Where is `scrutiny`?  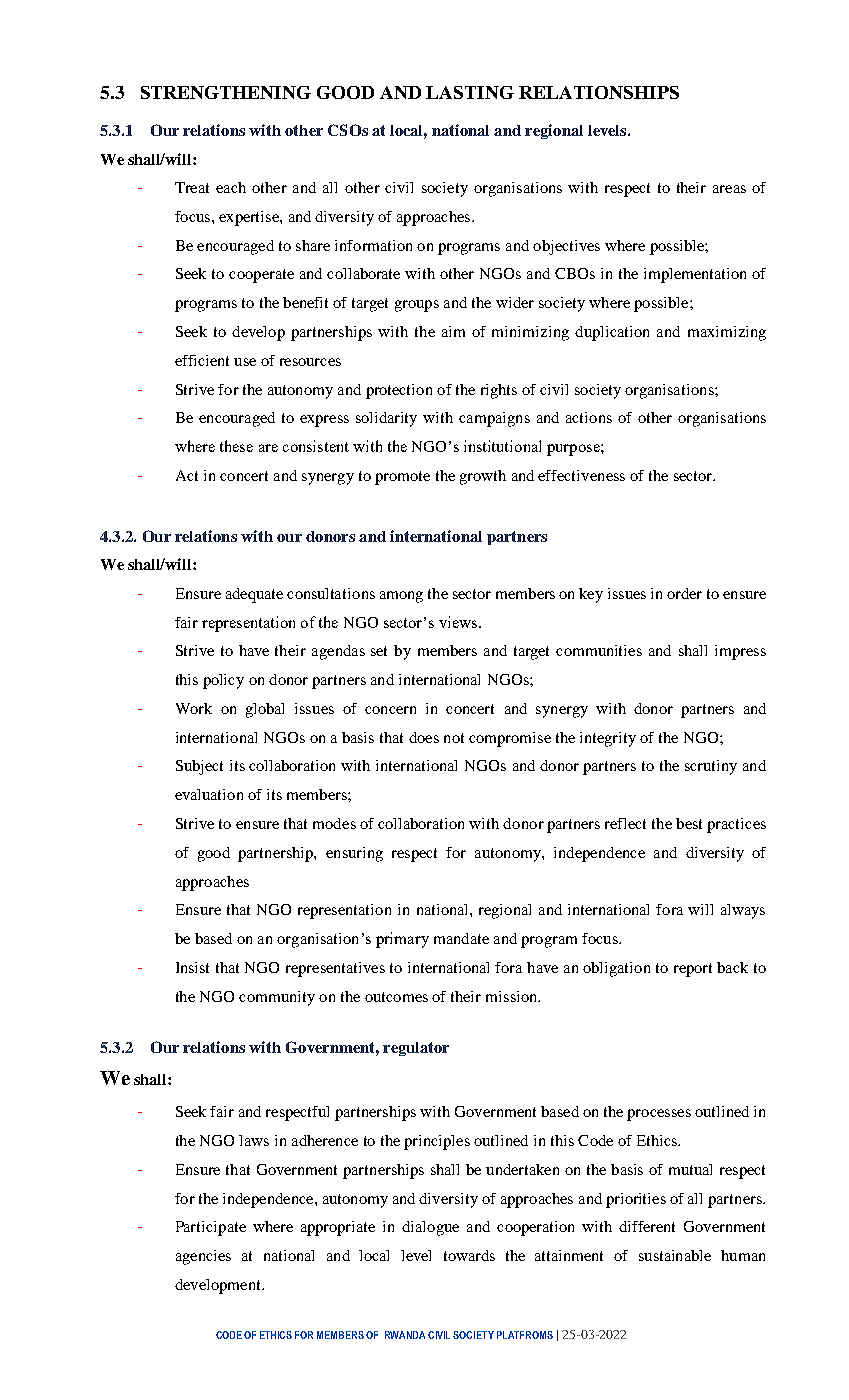 scrutiny is located at coordinates (711, 767).
